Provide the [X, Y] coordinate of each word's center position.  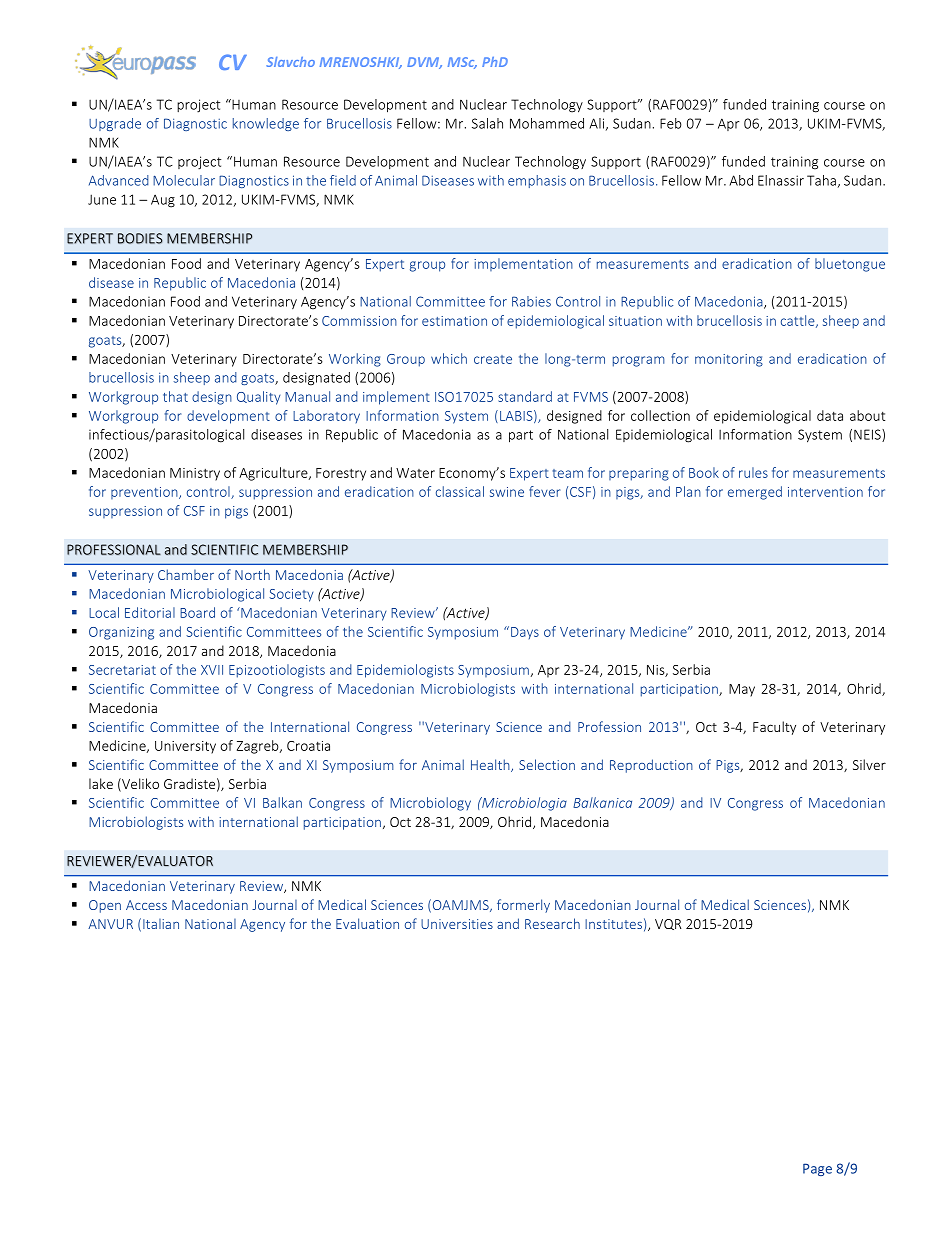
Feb [671, 123]
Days [525, 633]
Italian [161, 924]
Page [817, 1169]
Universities [457, 924]
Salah [487, 123]
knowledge [266, 124]
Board [197, 612]
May [742, 690]
